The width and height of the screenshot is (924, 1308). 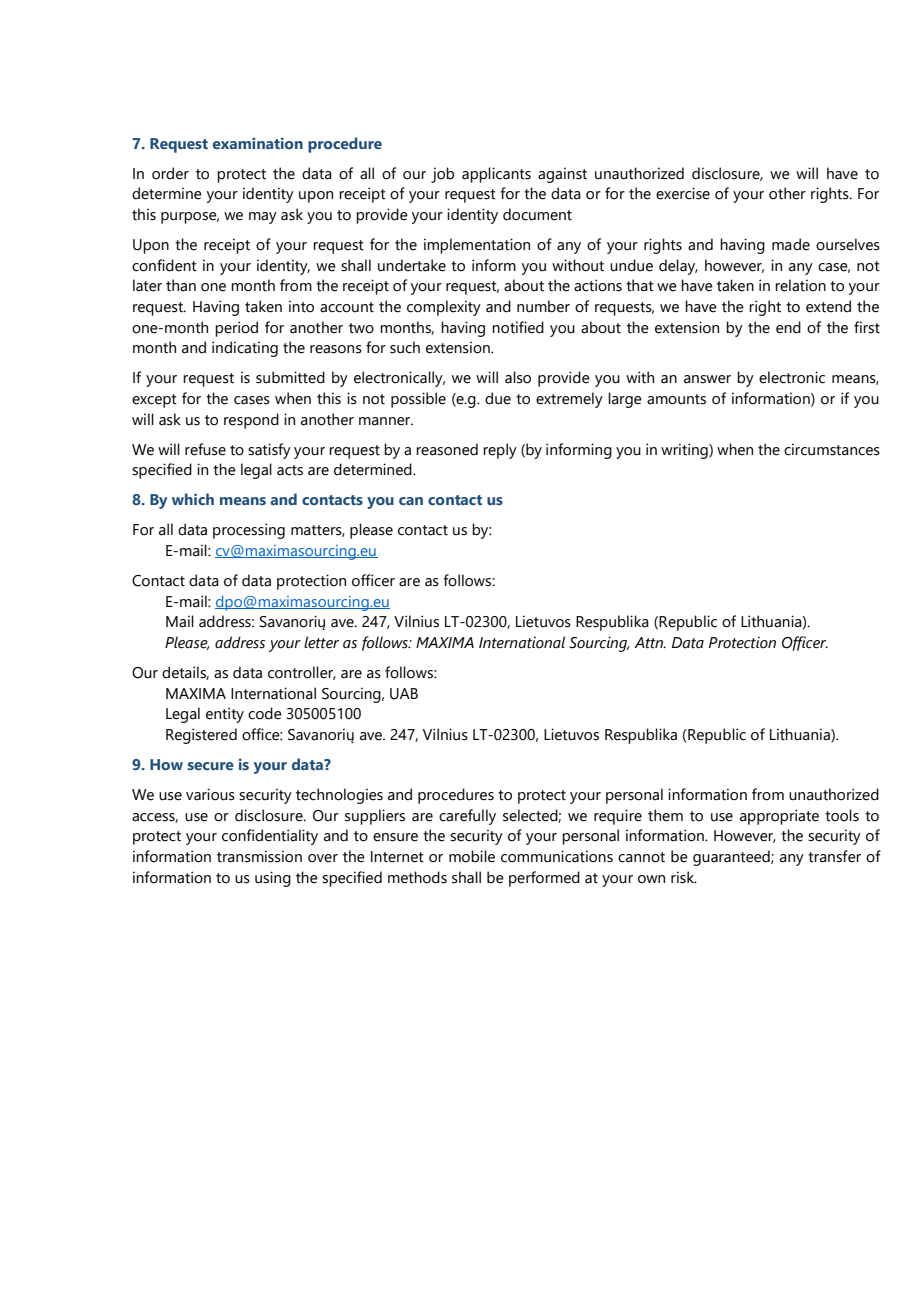 What do you see at coordinates (258, 143) in the screenshot?
I see `examination` at bounding box center [258, 143].
